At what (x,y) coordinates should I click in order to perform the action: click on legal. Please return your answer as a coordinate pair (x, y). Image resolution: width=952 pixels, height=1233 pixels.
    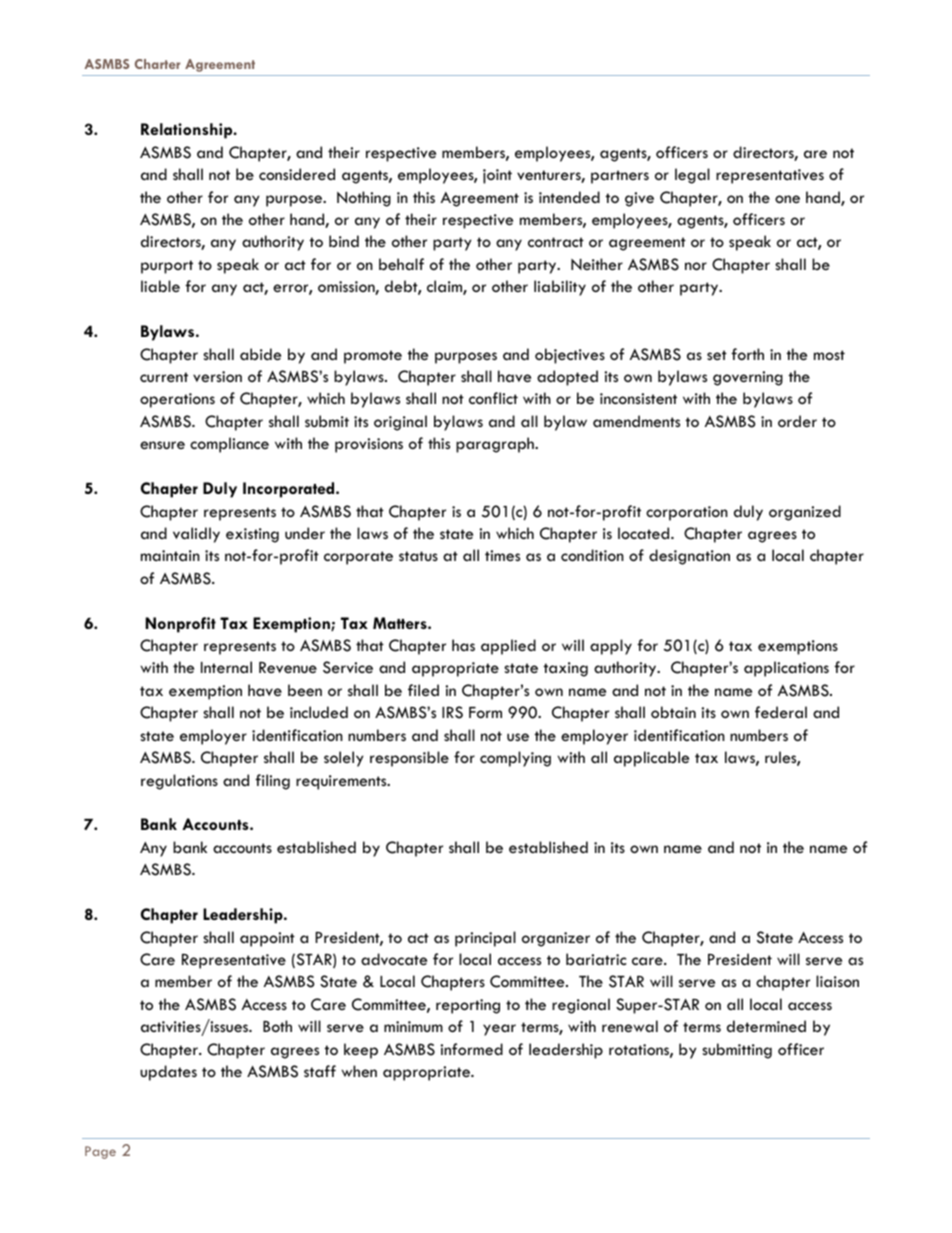
    Looking at the image, I should click on (692, 176).
